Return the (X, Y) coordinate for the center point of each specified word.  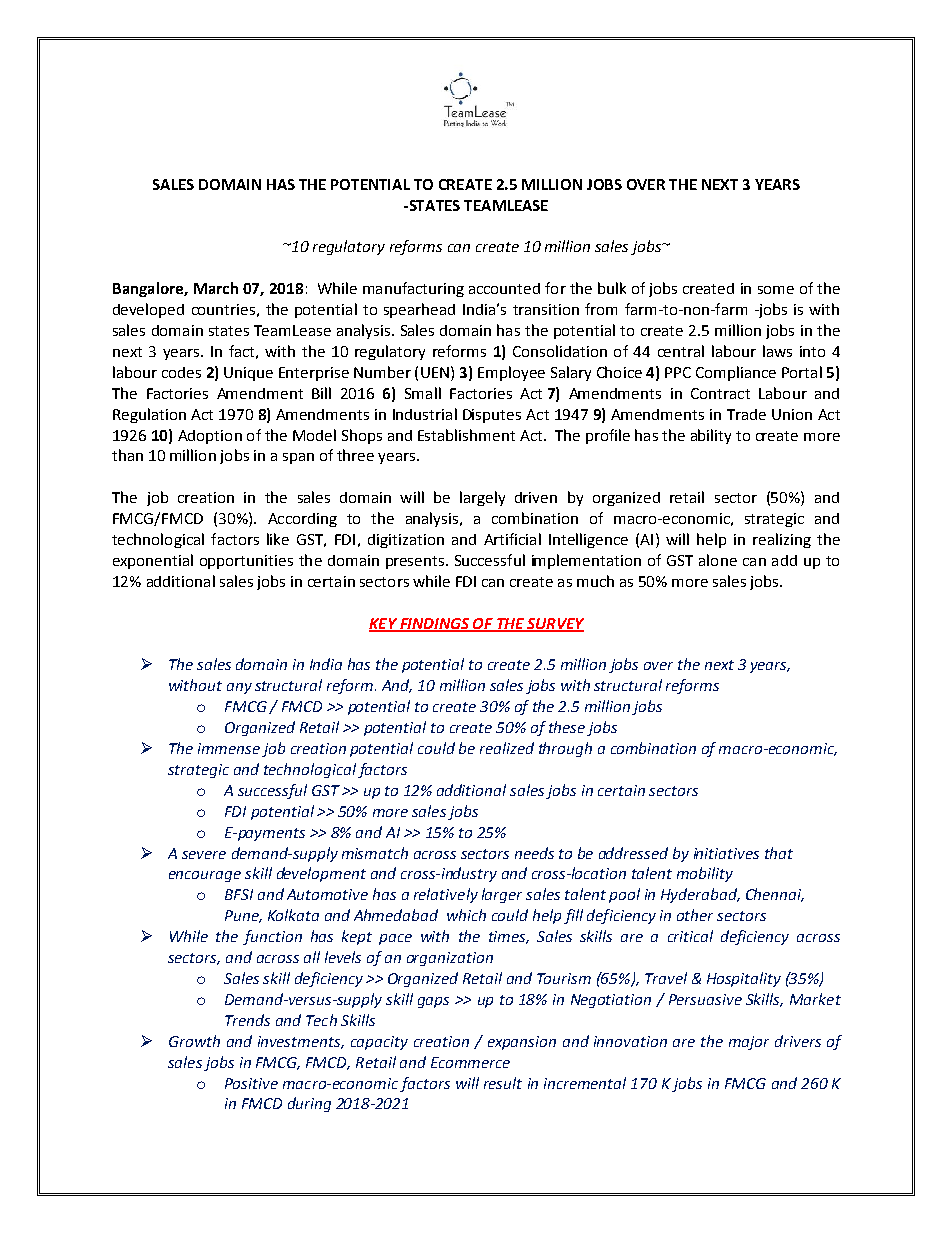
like (278, 539)
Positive (251, 1083)
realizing (782, 540)
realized (507, 748)
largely (482, 498)
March (216, 288)
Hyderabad (700, 895)
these (567, 727)
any (239, 688)
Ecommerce (470, 1062)
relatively (446, 895)
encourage (205, 876)
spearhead (419, 310)
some (776, 290)
